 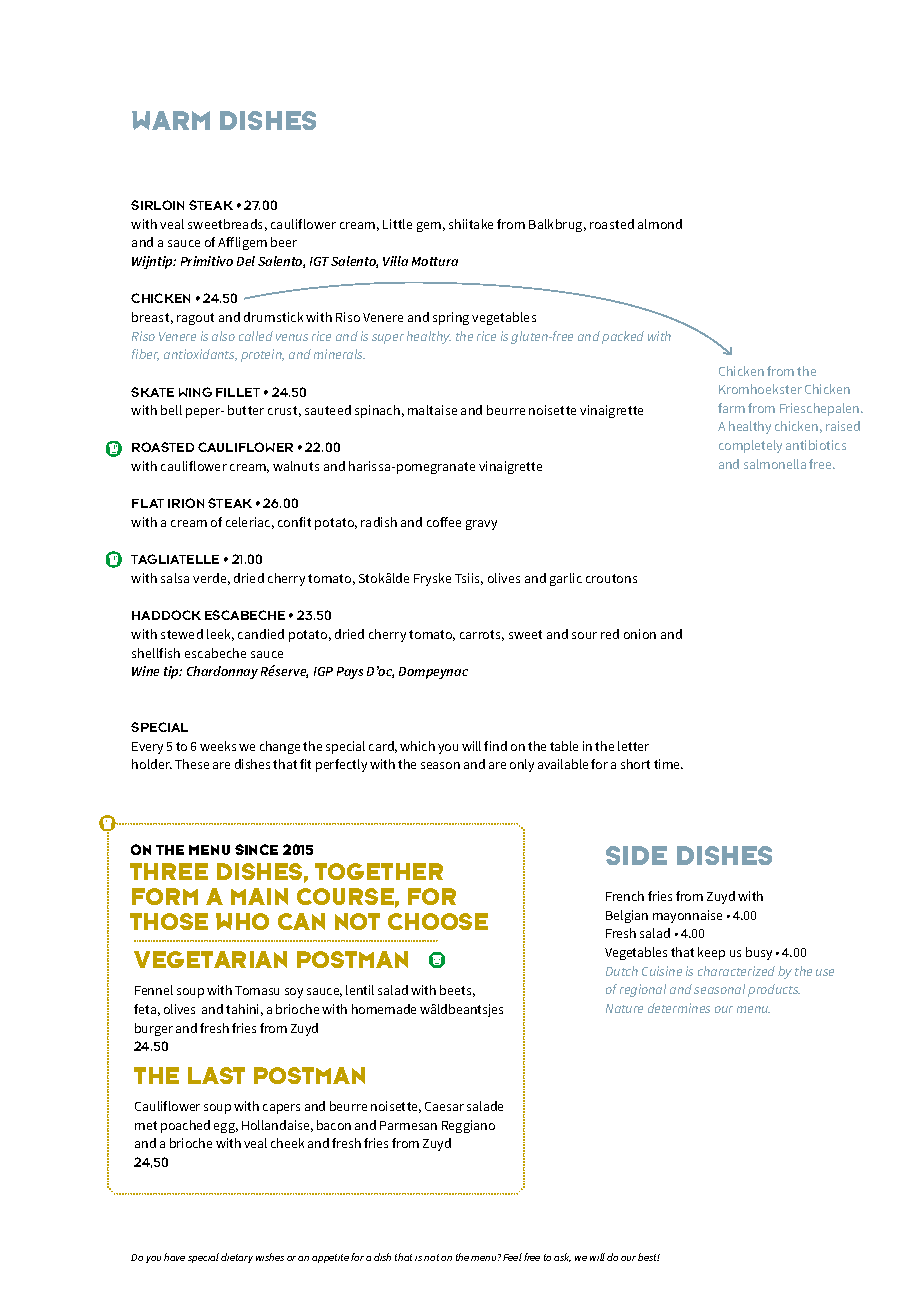 I want to click on beets, so click(x=457, y=991).
